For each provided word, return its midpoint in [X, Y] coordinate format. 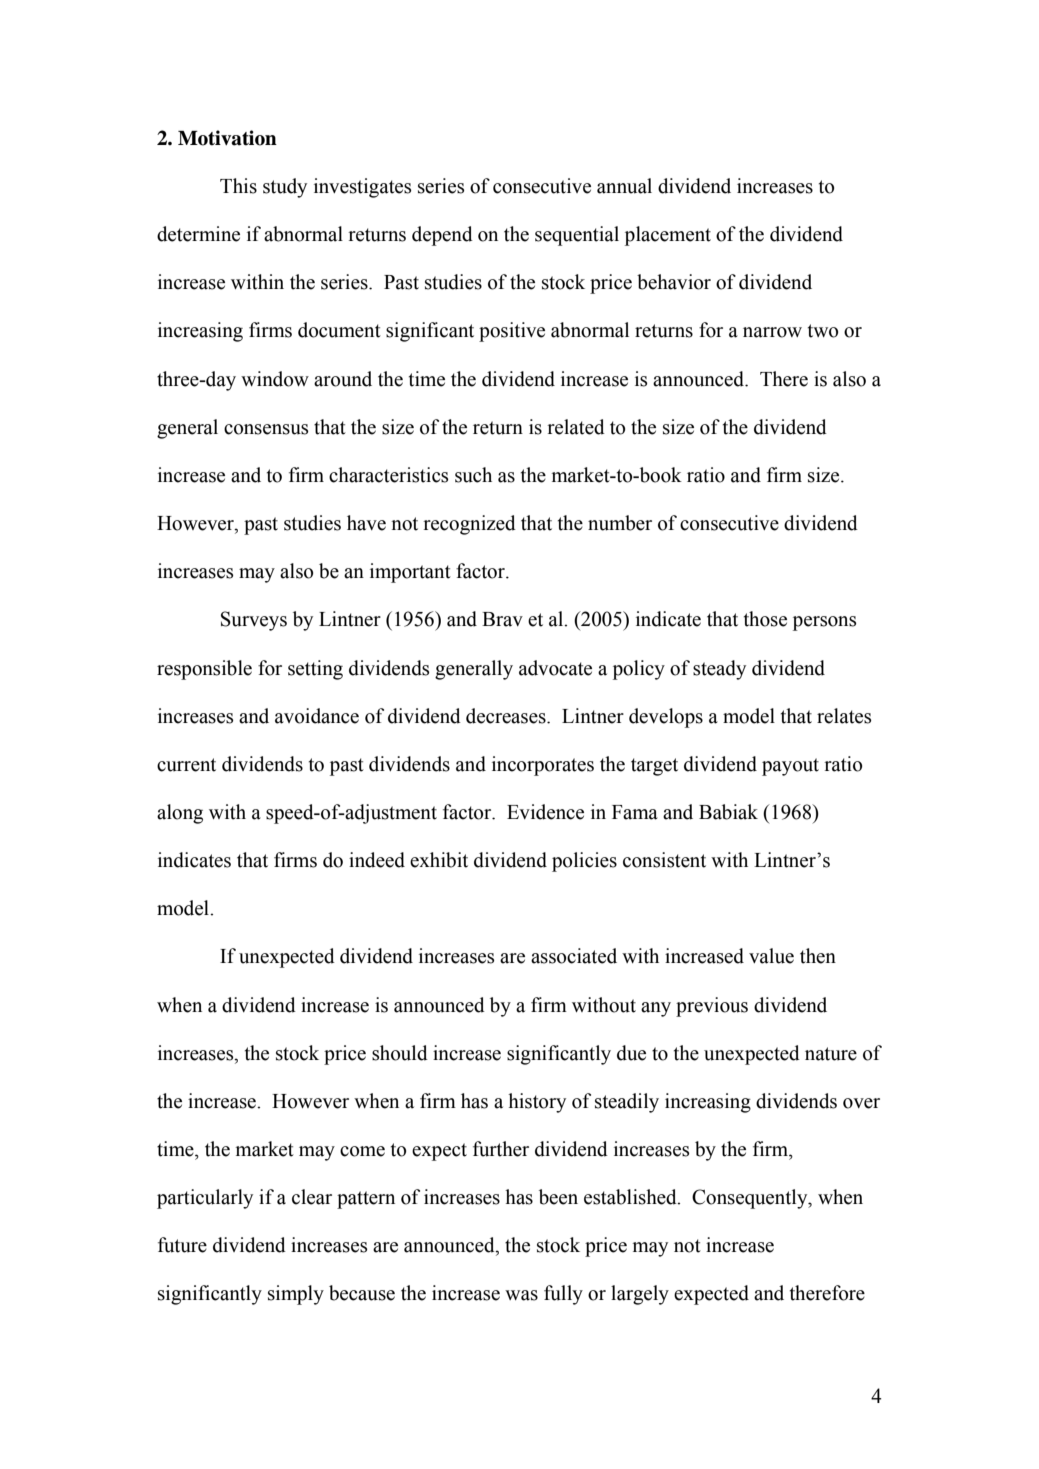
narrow [772, 332]
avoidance [317, 716]
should [400, 1053]
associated [574, 956]
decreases [507, 716]
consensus [266, 429]
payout [790, 767]
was [521, 1295]
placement [668, 236]
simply [296, 1295]
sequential [577, 236]
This [238, 186]
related [576, 427]
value [771, 956]
